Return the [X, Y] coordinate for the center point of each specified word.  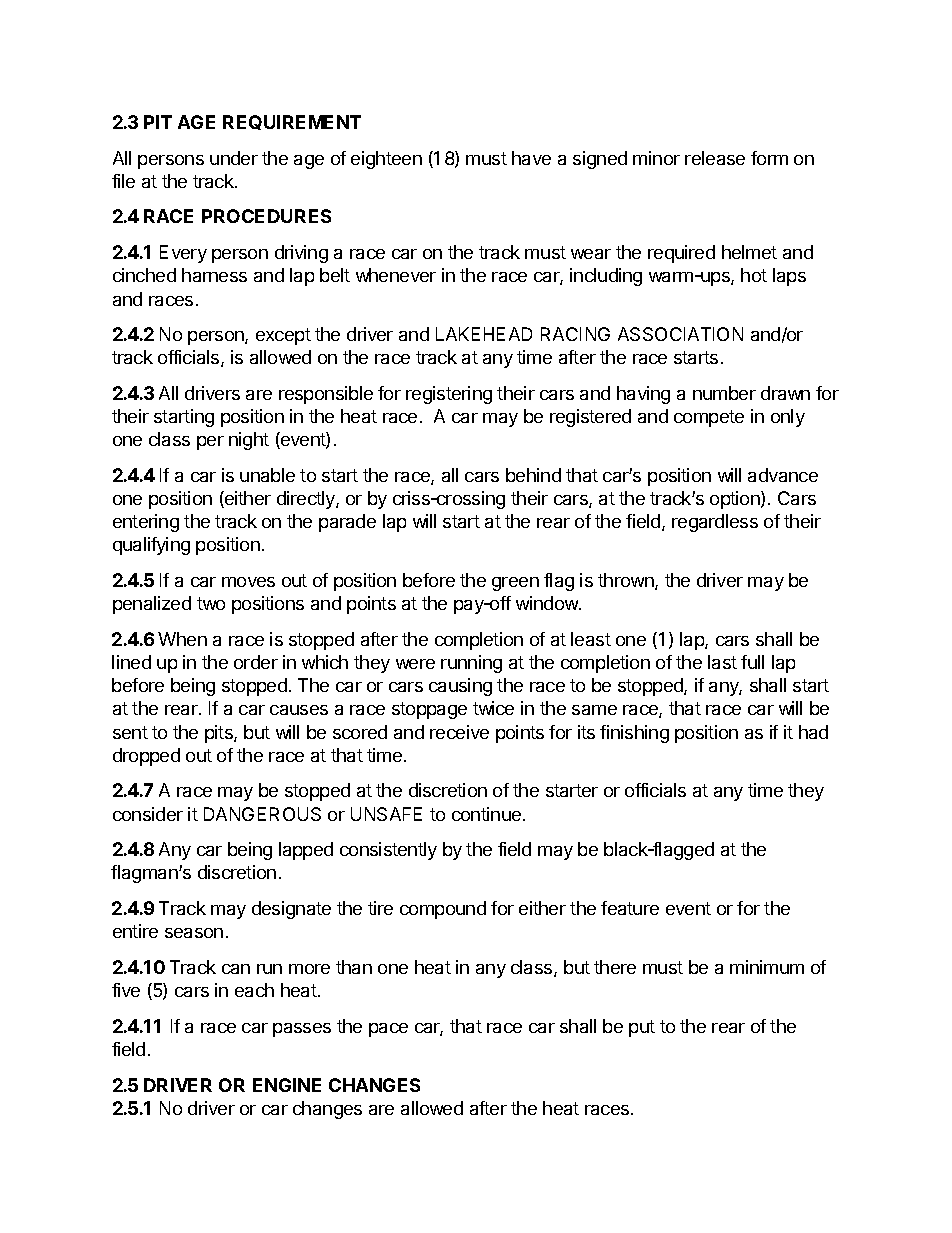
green [515, 584]
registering [449, 395]
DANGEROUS [262, 814]
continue [488, 814]
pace [388, 1030]
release [715, 158]
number [724, 393]
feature [630, 908]
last [722, 662]
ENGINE [287, 1085]
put [642, 1028]
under [234, 158]
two [211, 603]
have [531, 158]
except [283, 336]
